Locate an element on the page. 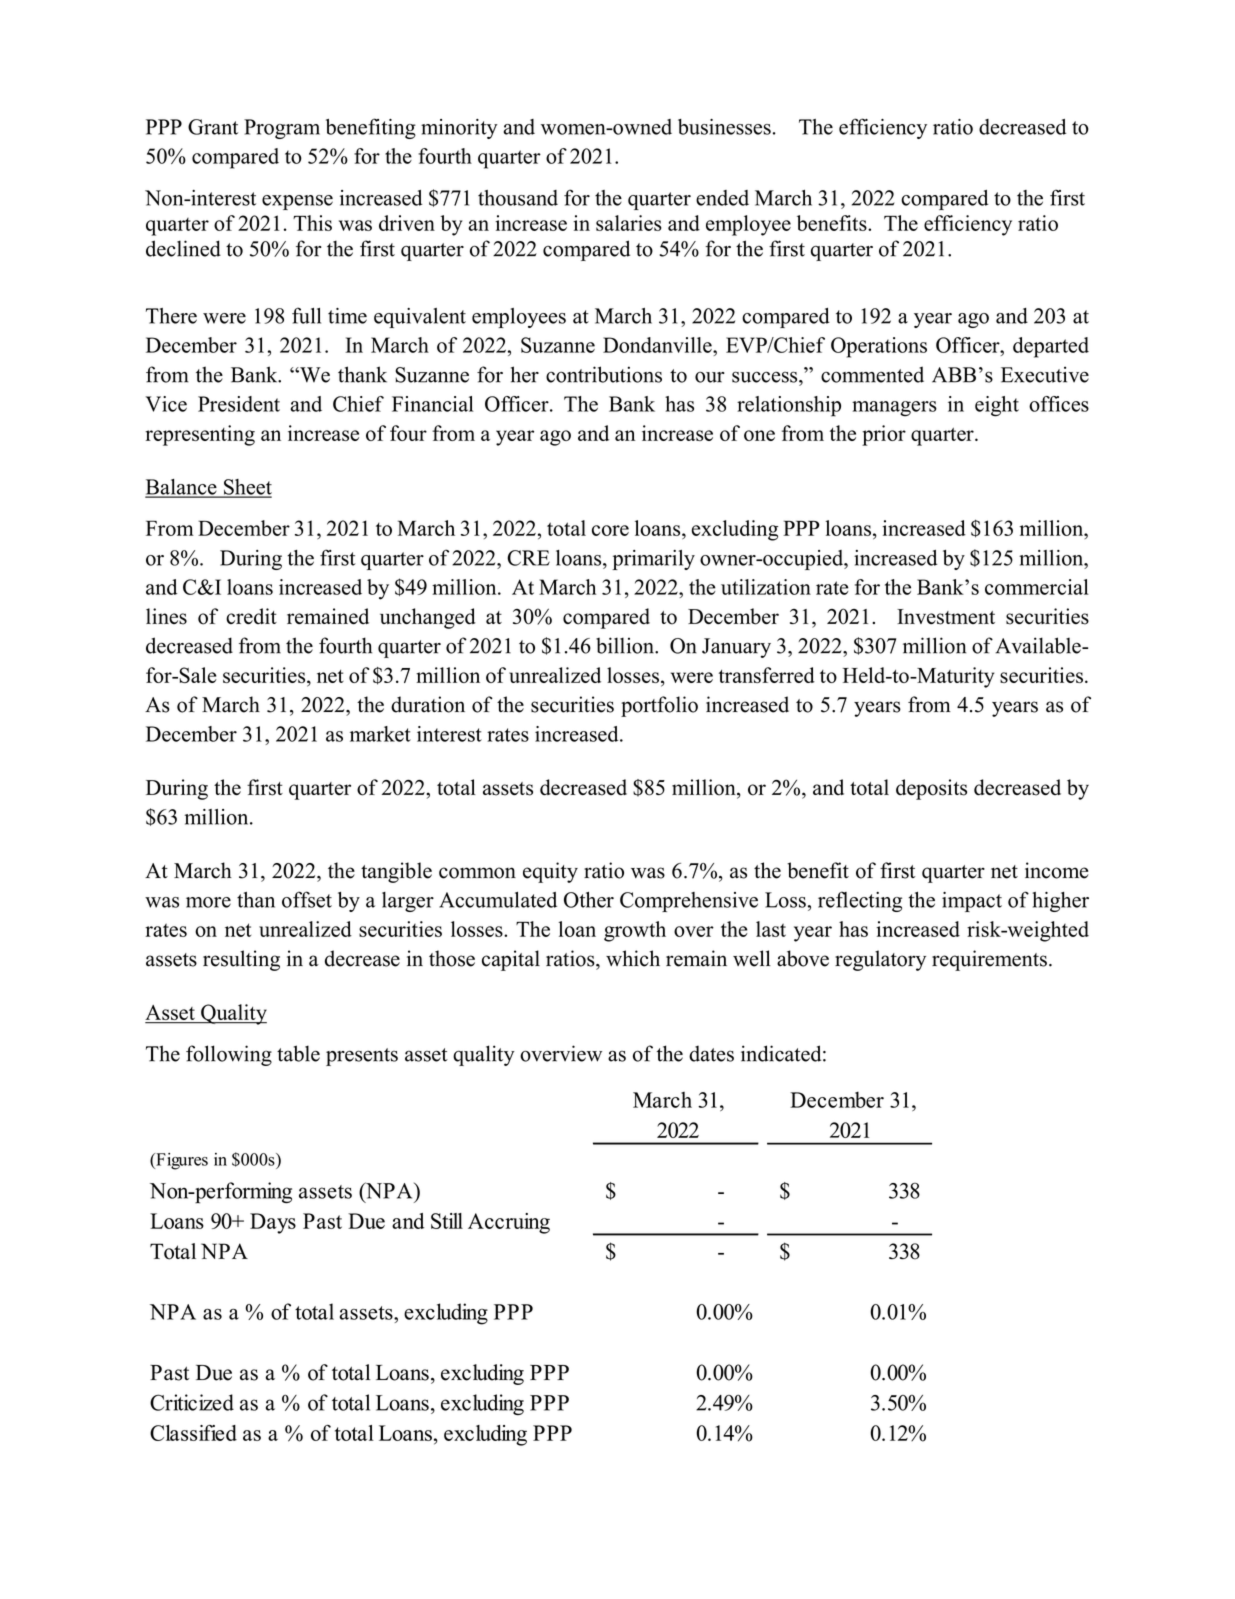  Accruing is located at coordinates (509, 1223).
